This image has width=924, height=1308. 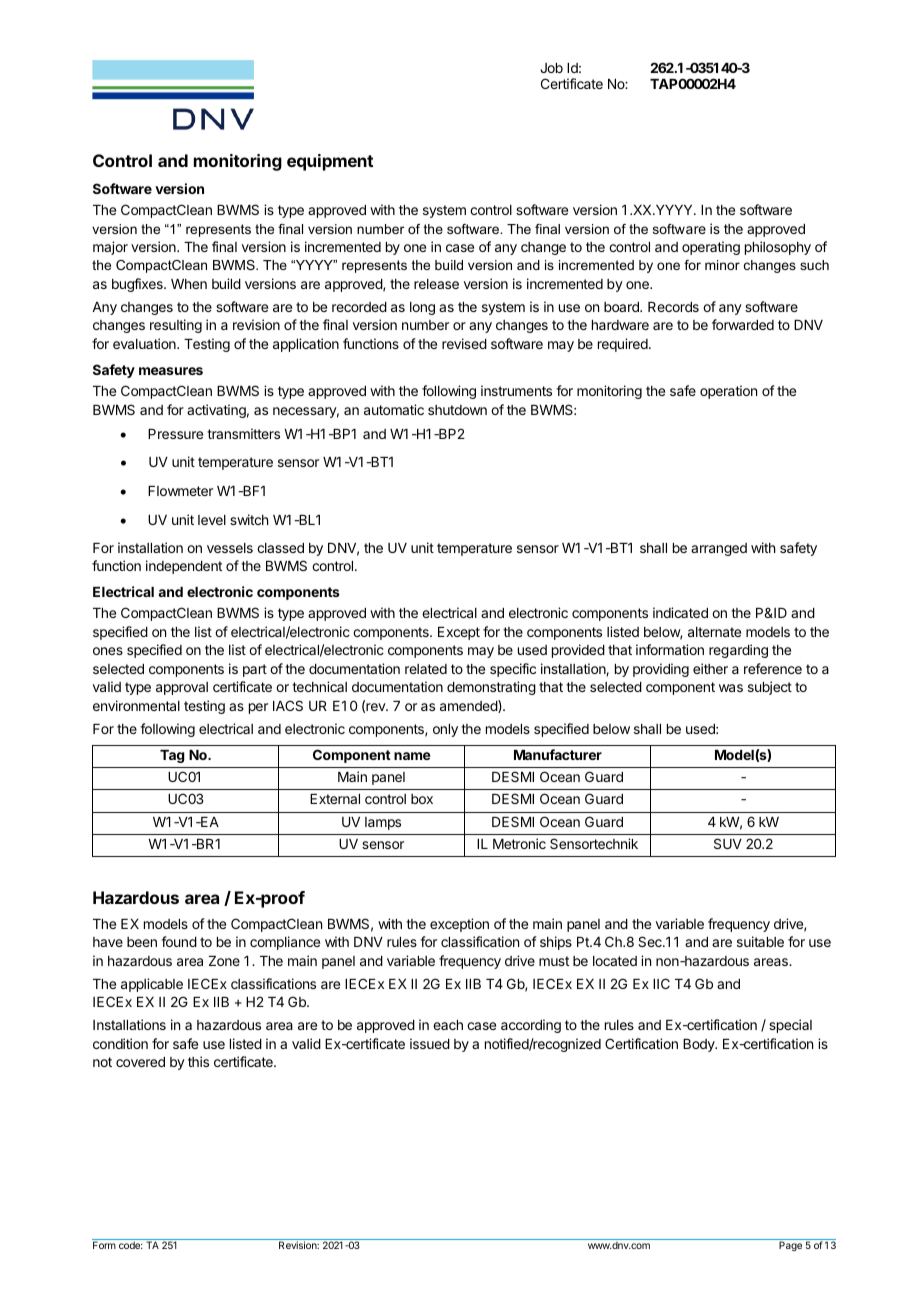 I want to click on approval, so click(x=182, y=688).
